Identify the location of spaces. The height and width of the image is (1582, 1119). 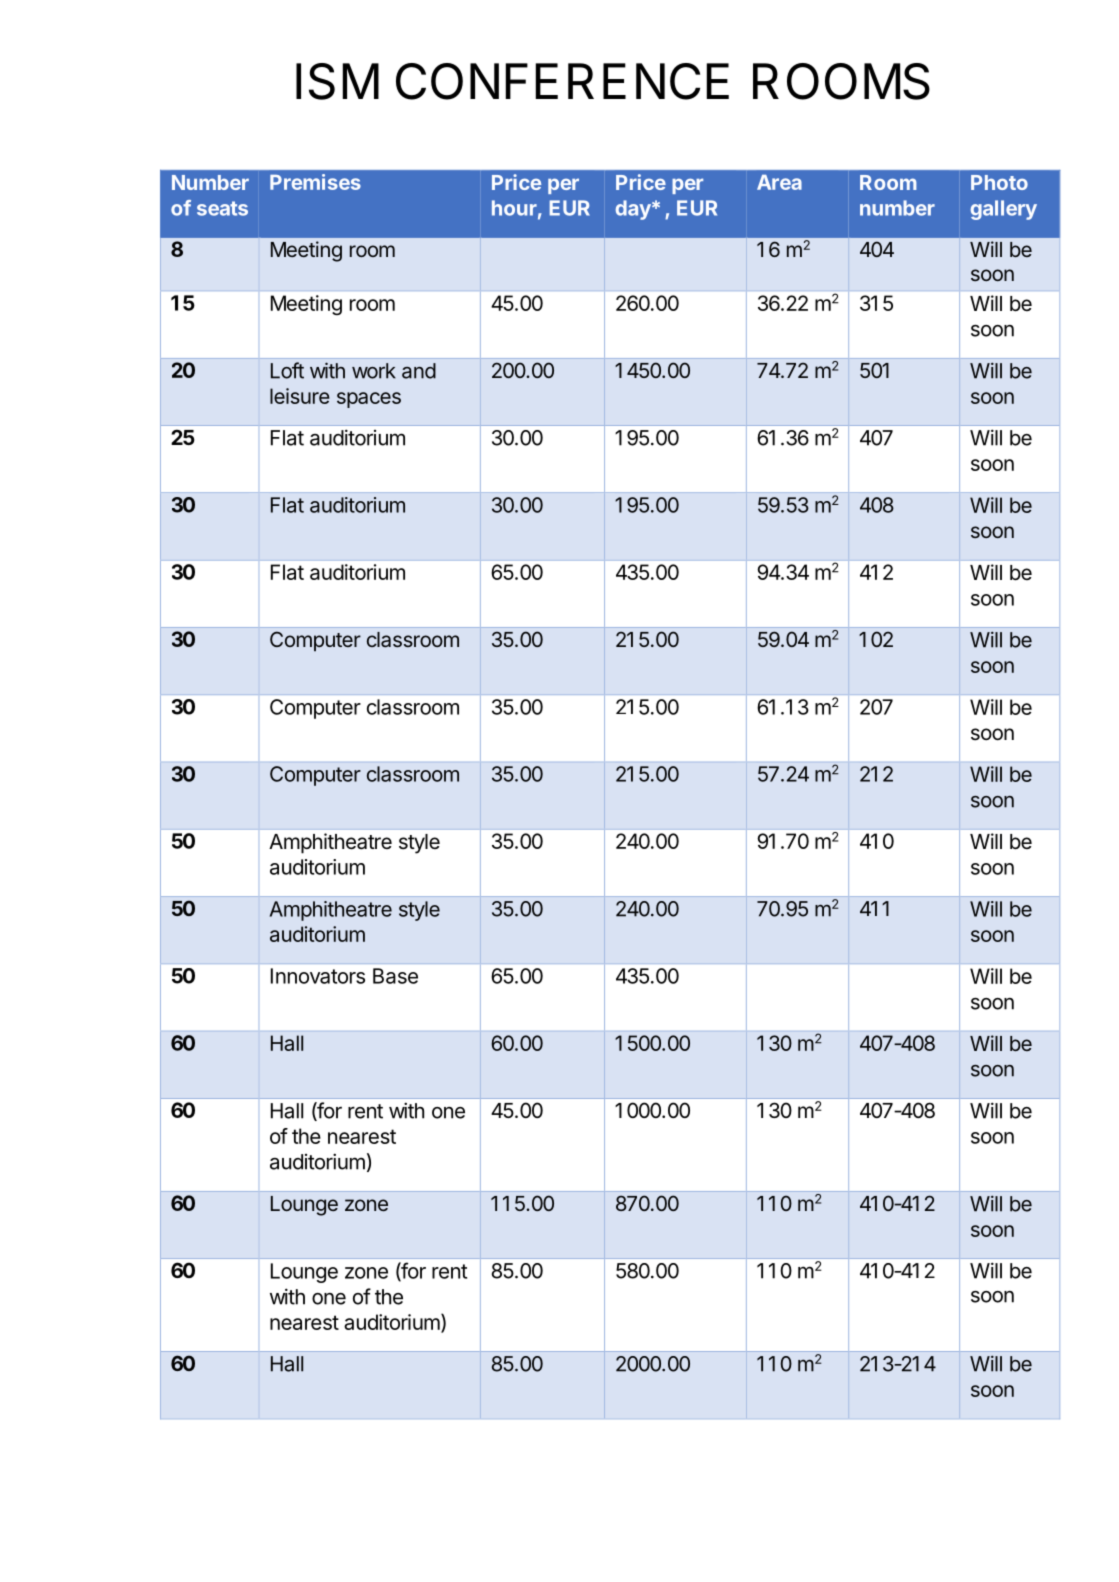
(369, 400).
